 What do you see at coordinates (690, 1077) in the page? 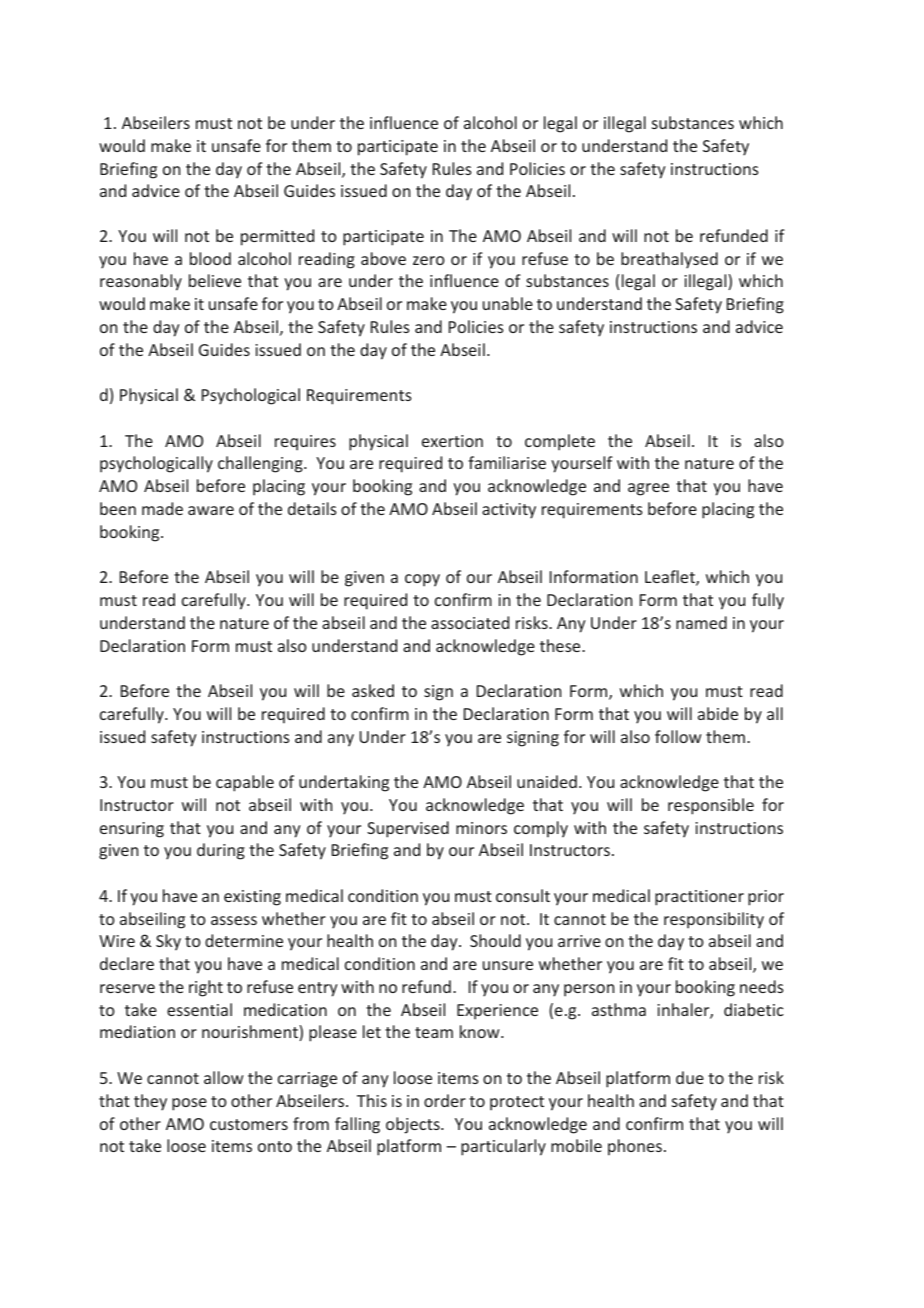
I see `due` at bounding box center [690, 1077].
